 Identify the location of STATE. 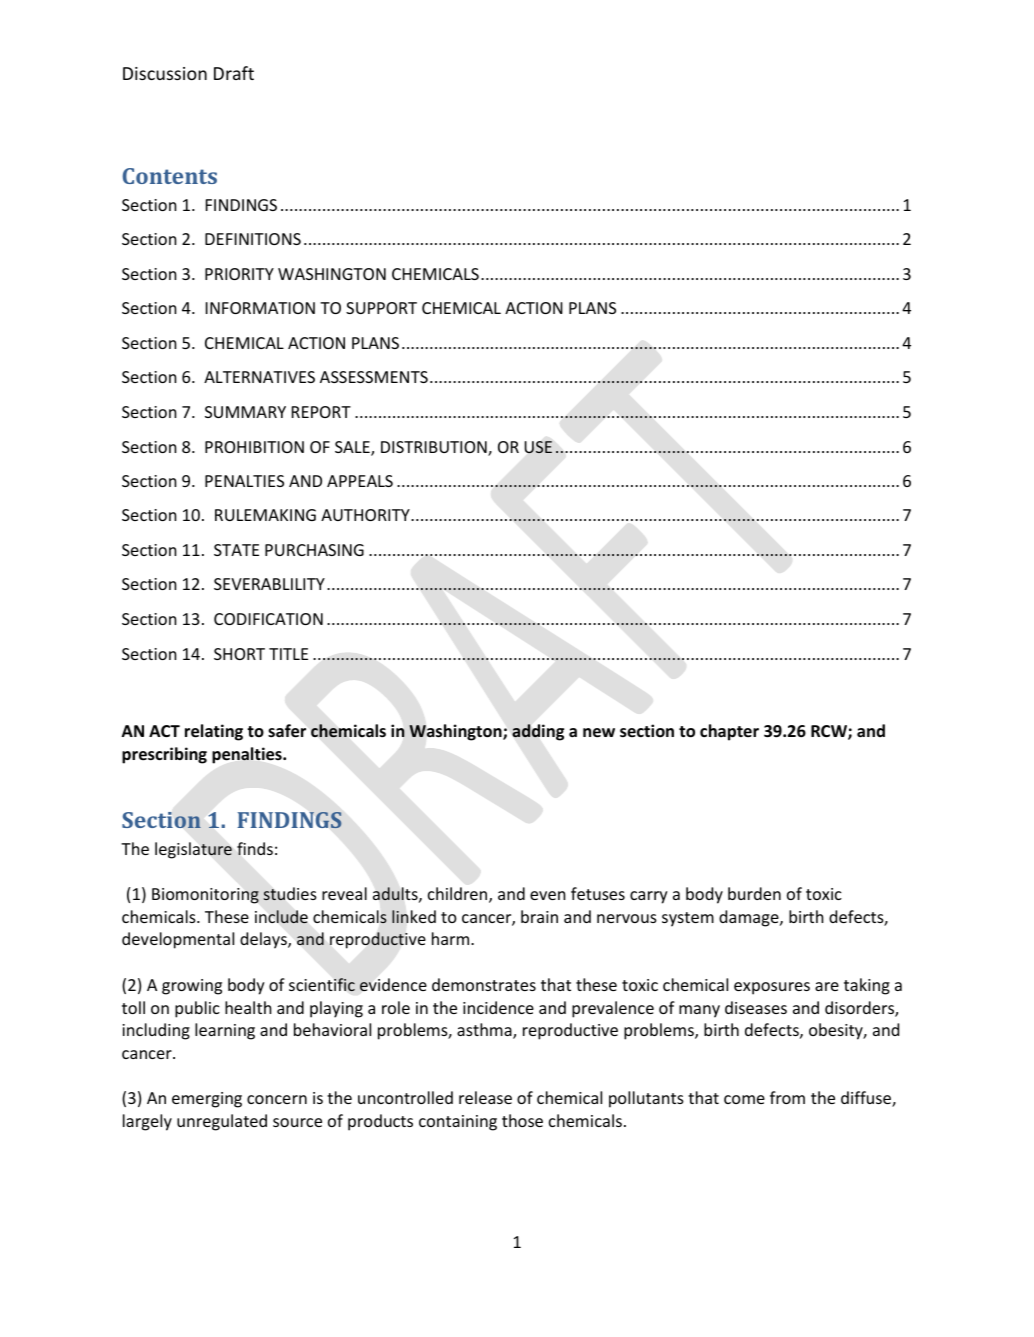
(236, 550).
